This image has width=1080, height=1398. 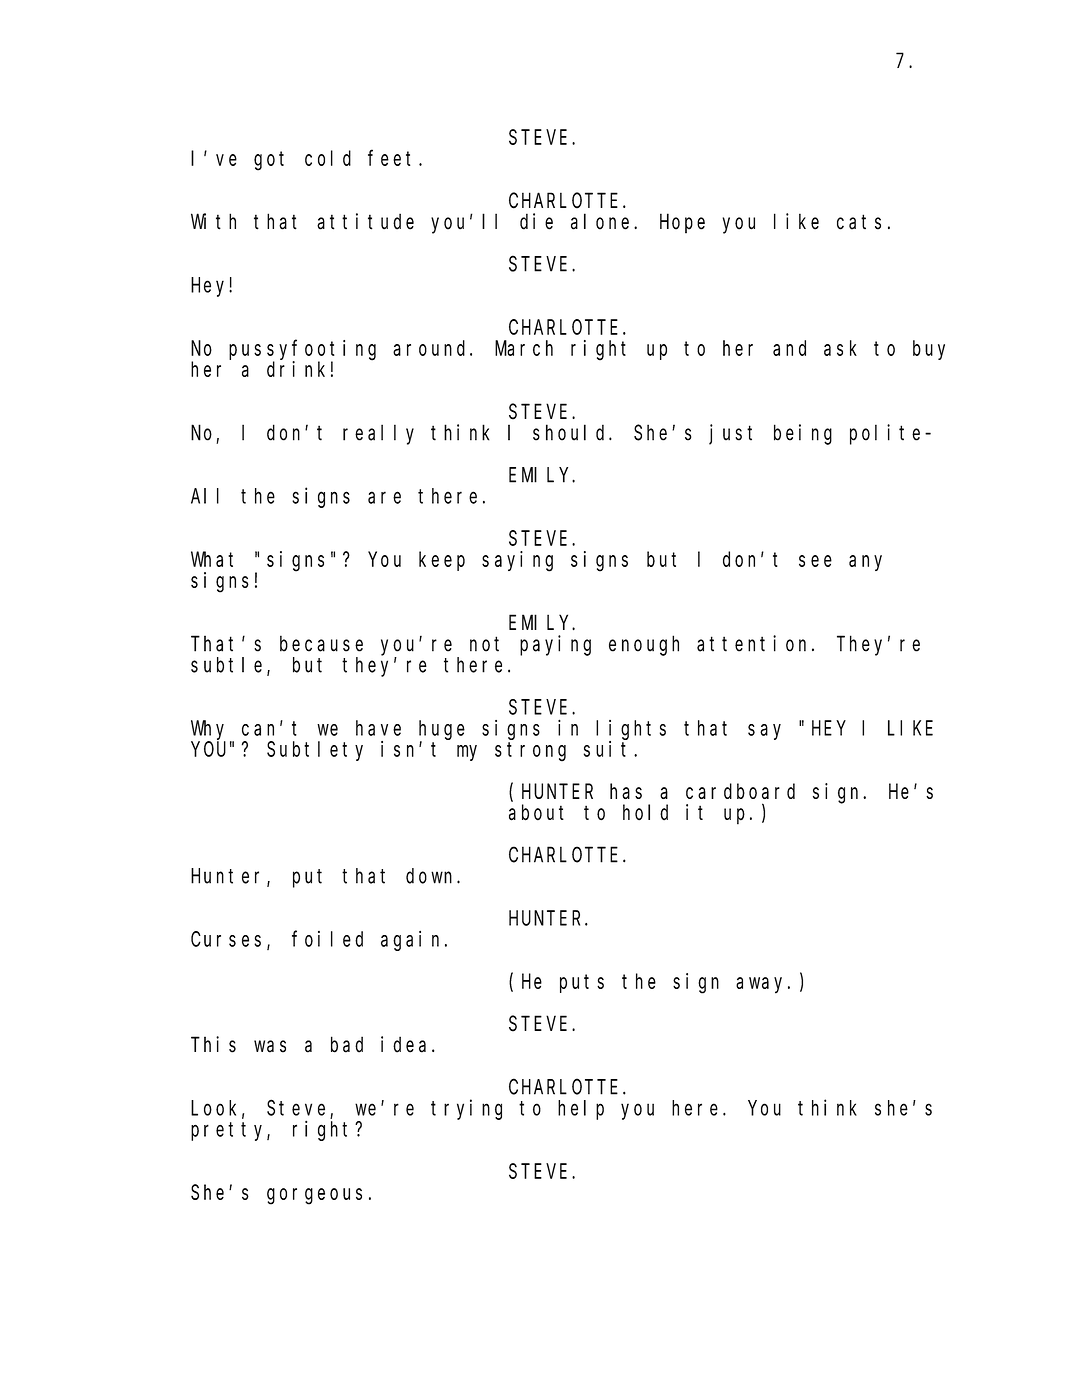 I want to click on cardboard, so click(x=740, y=791).
